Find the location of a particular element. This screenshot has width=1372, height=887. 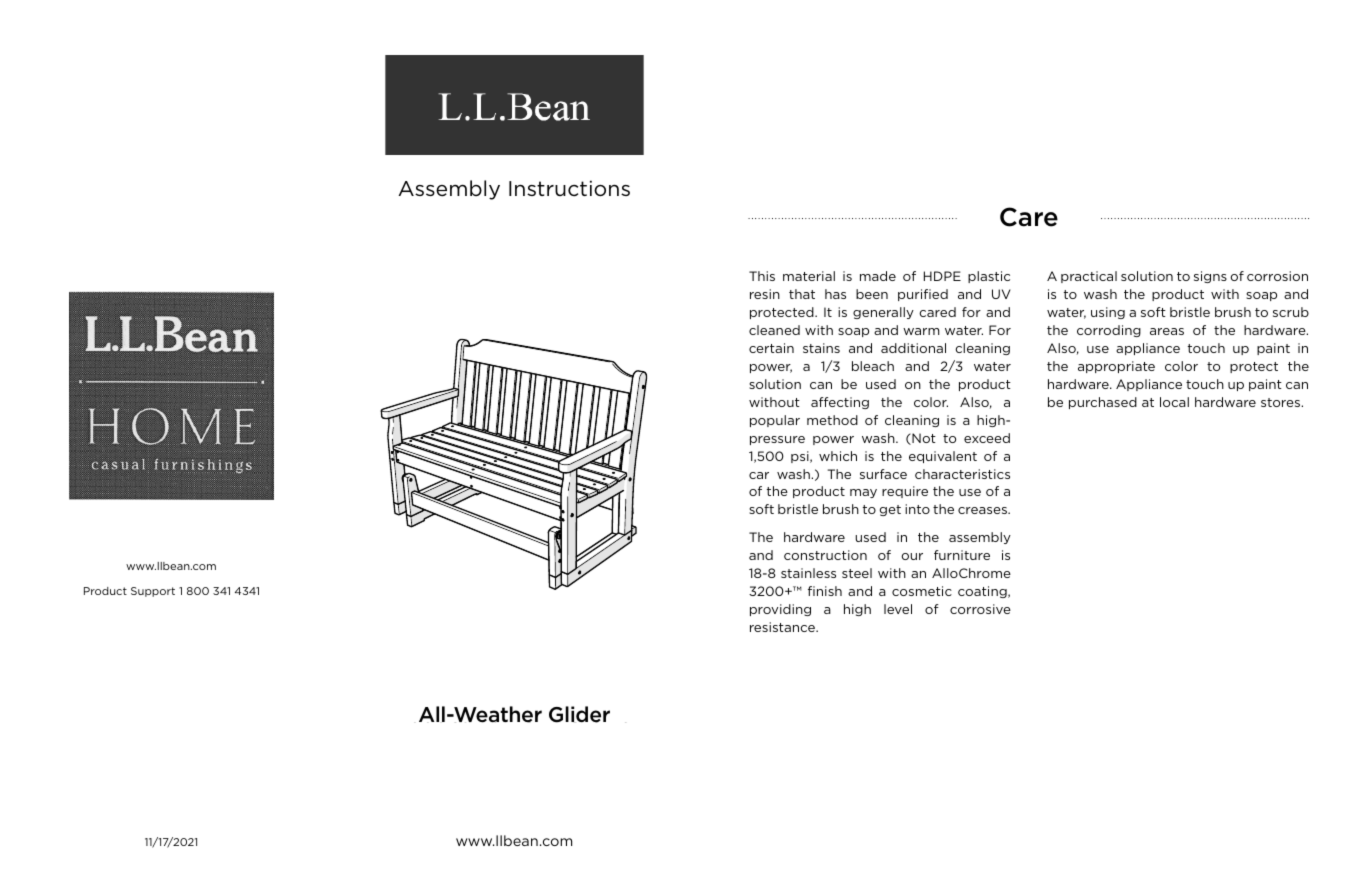

stains is located at coordinates (821, 348).
